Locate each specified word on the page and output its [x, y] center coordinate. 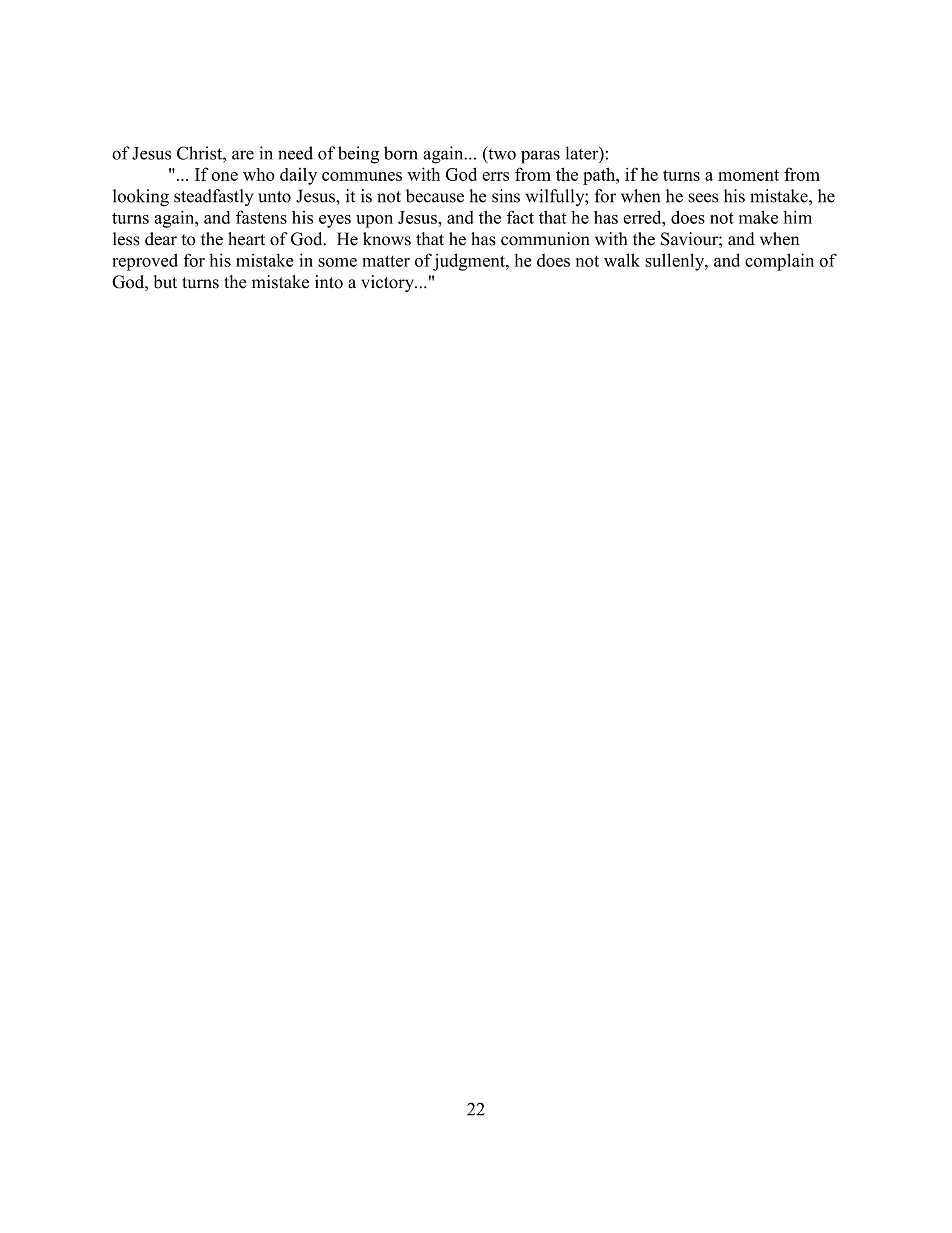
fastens [261, 217]
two [501, 154]
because [435, 196]
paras [540, 157]
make [758, 217]
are [243, 155]
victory [388, 283]
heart [246, 239]
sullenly [676, 262]
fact [520, 217]
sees [703, 198]
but [165, 282]
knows [387, 239]
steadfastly [213, 197]
